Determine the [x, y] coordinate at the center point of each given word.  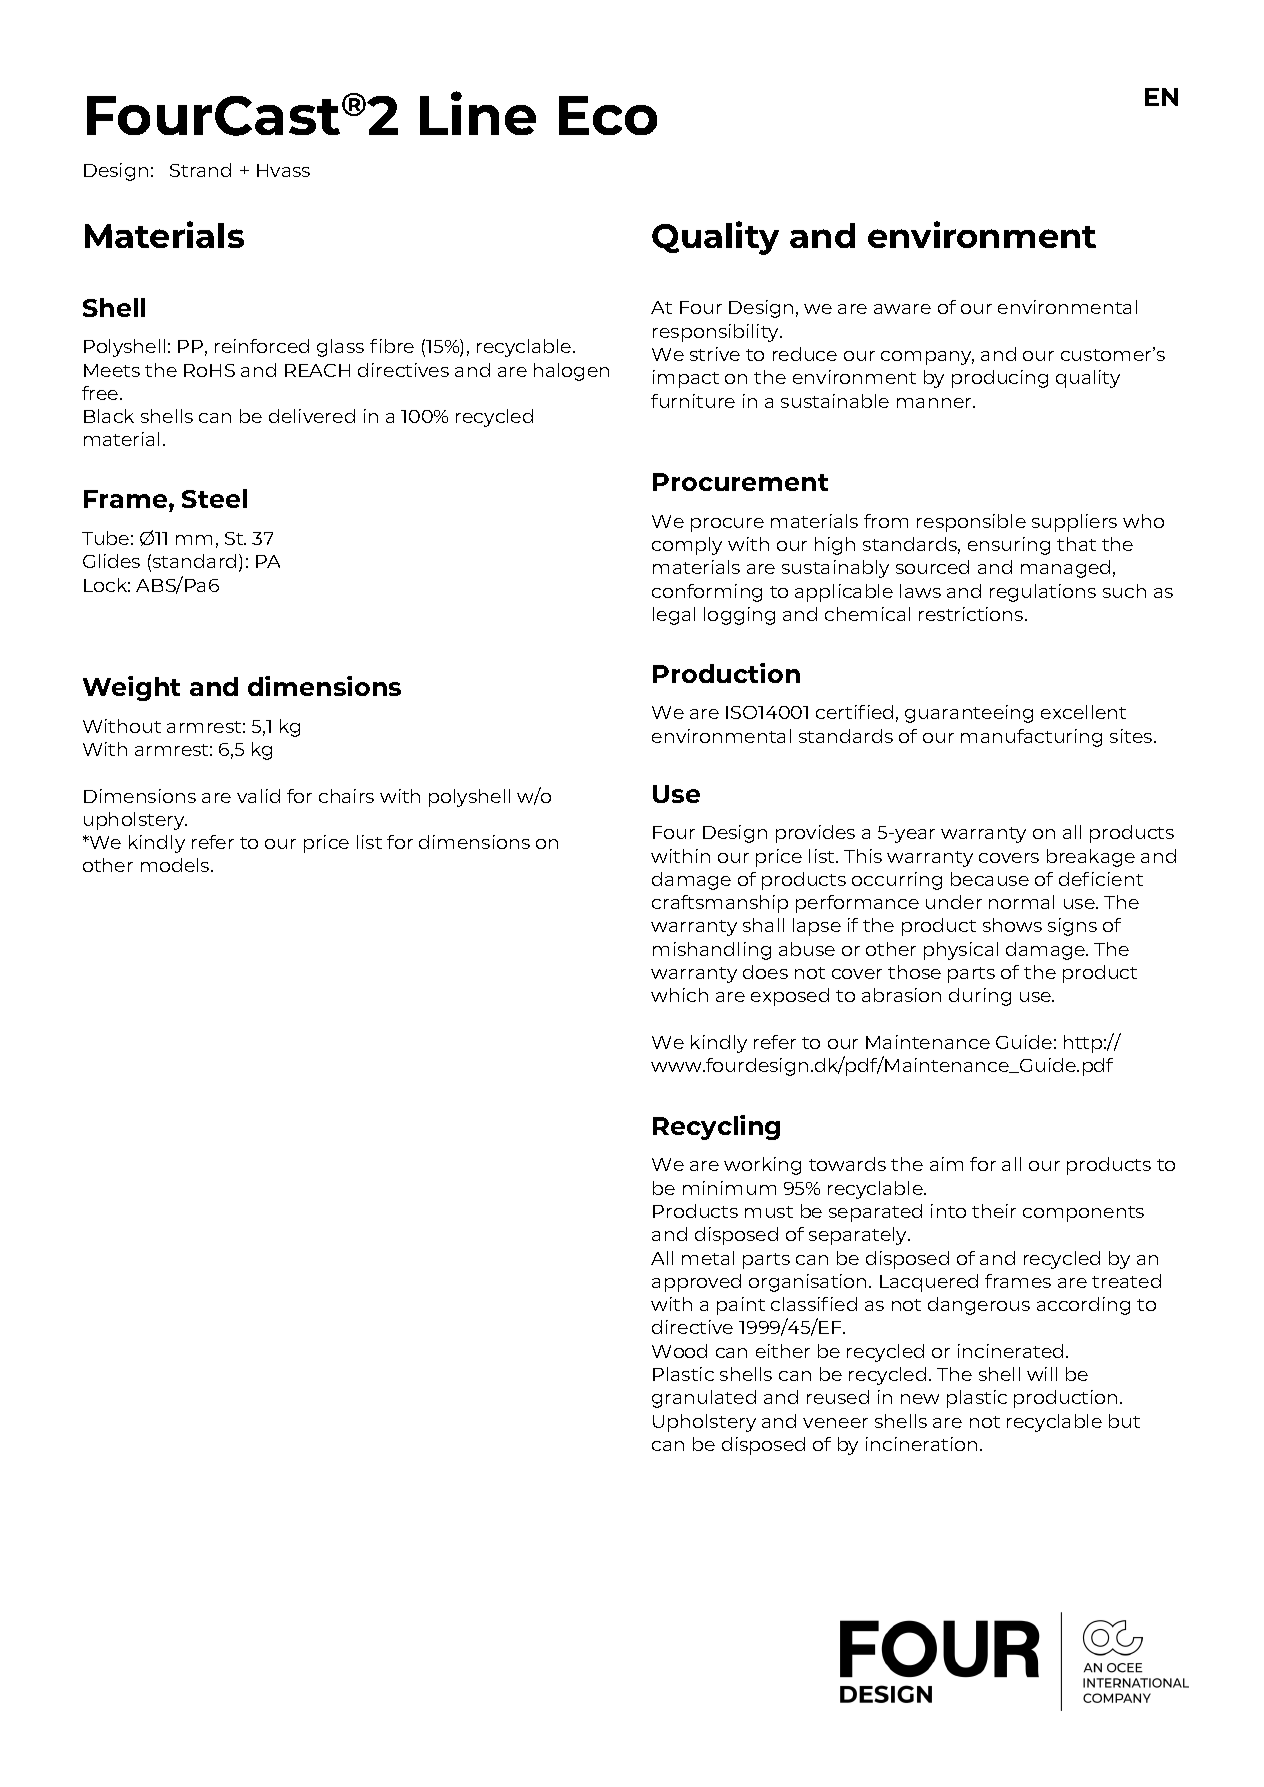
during [980, 997]
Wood [679, 1351]
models [176, 865]
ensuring [1009, 546]
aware [902, 309]
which [679, 995]
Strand [200, 170]
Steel [214, 498]
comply [687, 546]
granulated [704, 1399]
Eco [608, 115]
